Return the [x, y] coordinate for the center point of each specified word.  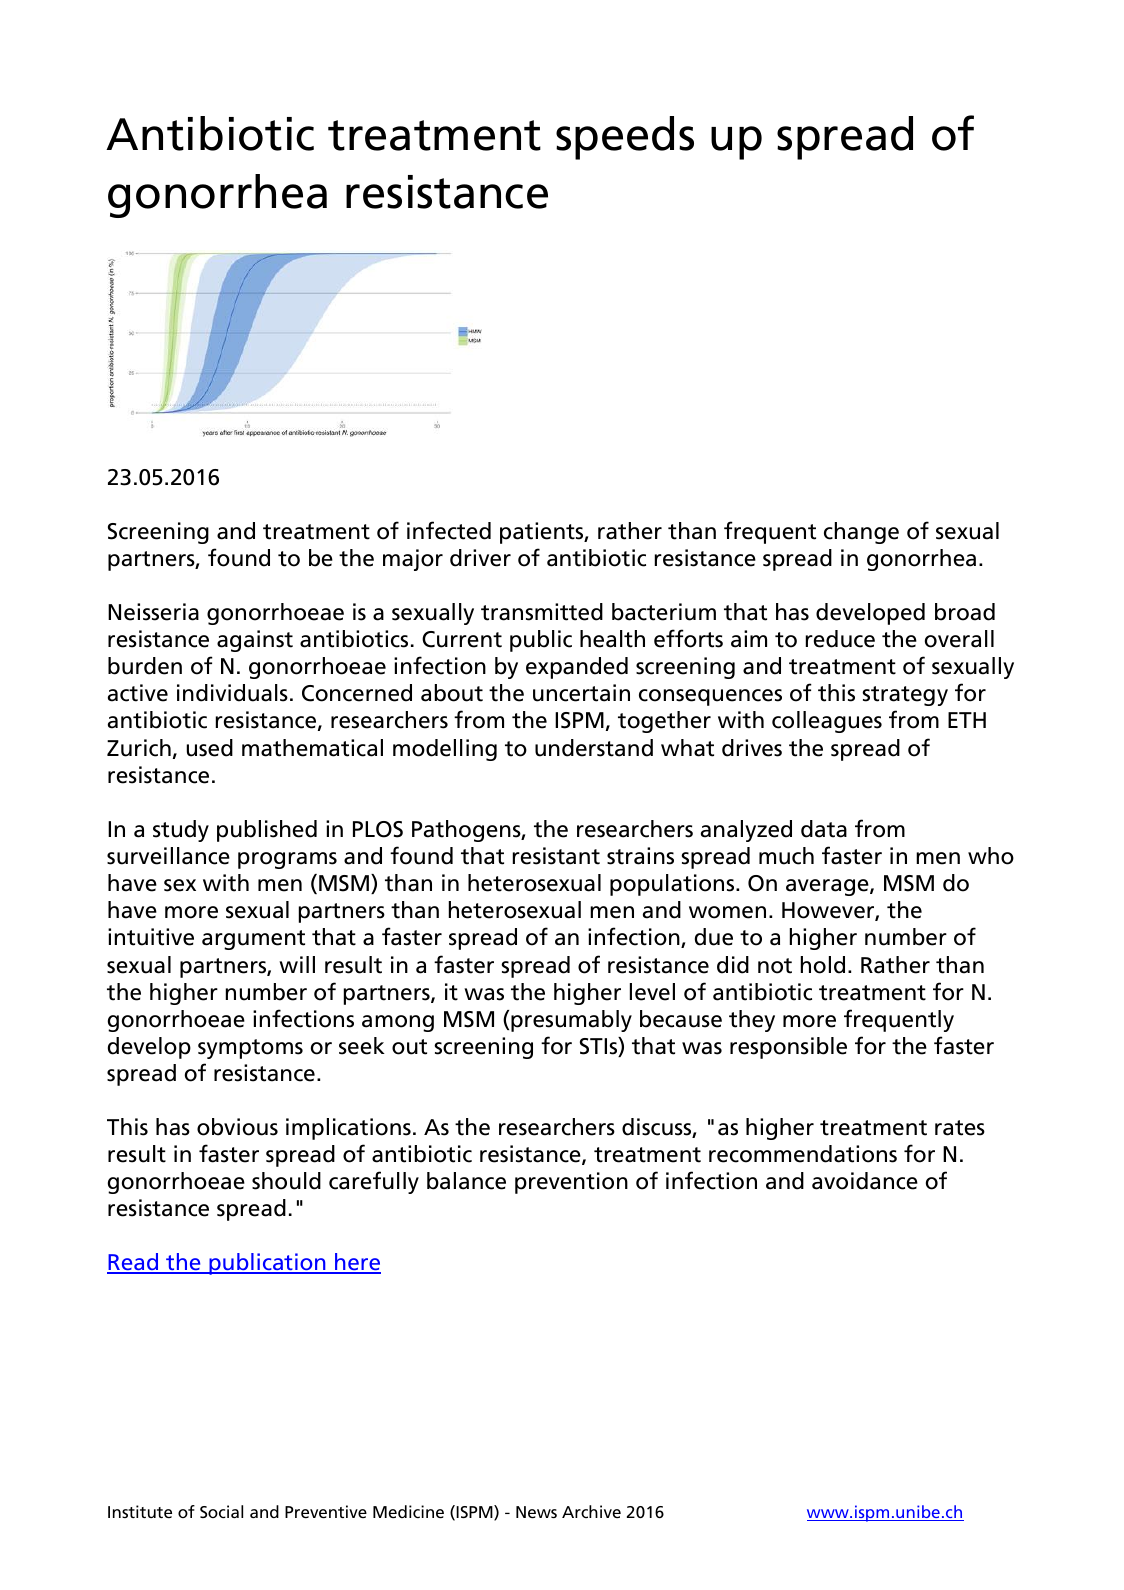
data [824, 829]
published [267, 831]
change [861, 533]
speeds [625, 138]
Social [221, 1511]
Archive [591, 1511]
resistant [556, 856]
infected [449, 530]
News [536, 1512]
